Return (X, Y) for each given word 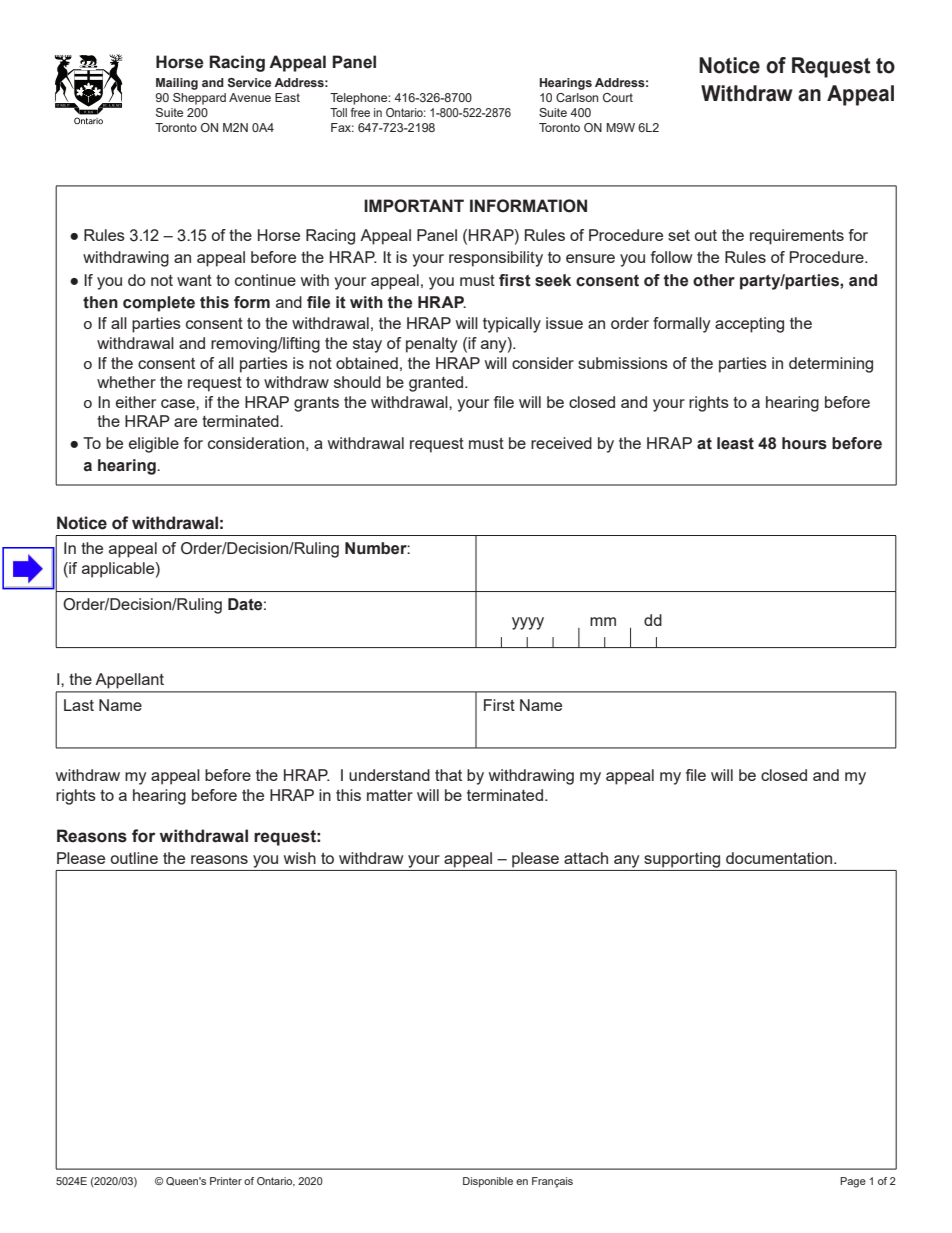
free (360, 112)
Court (618, 97)
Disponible (488, 1182)
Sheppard (199, 99)
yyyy (528, 623)
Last (79, 705)
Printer (226, 1181)
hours (804, 443)
